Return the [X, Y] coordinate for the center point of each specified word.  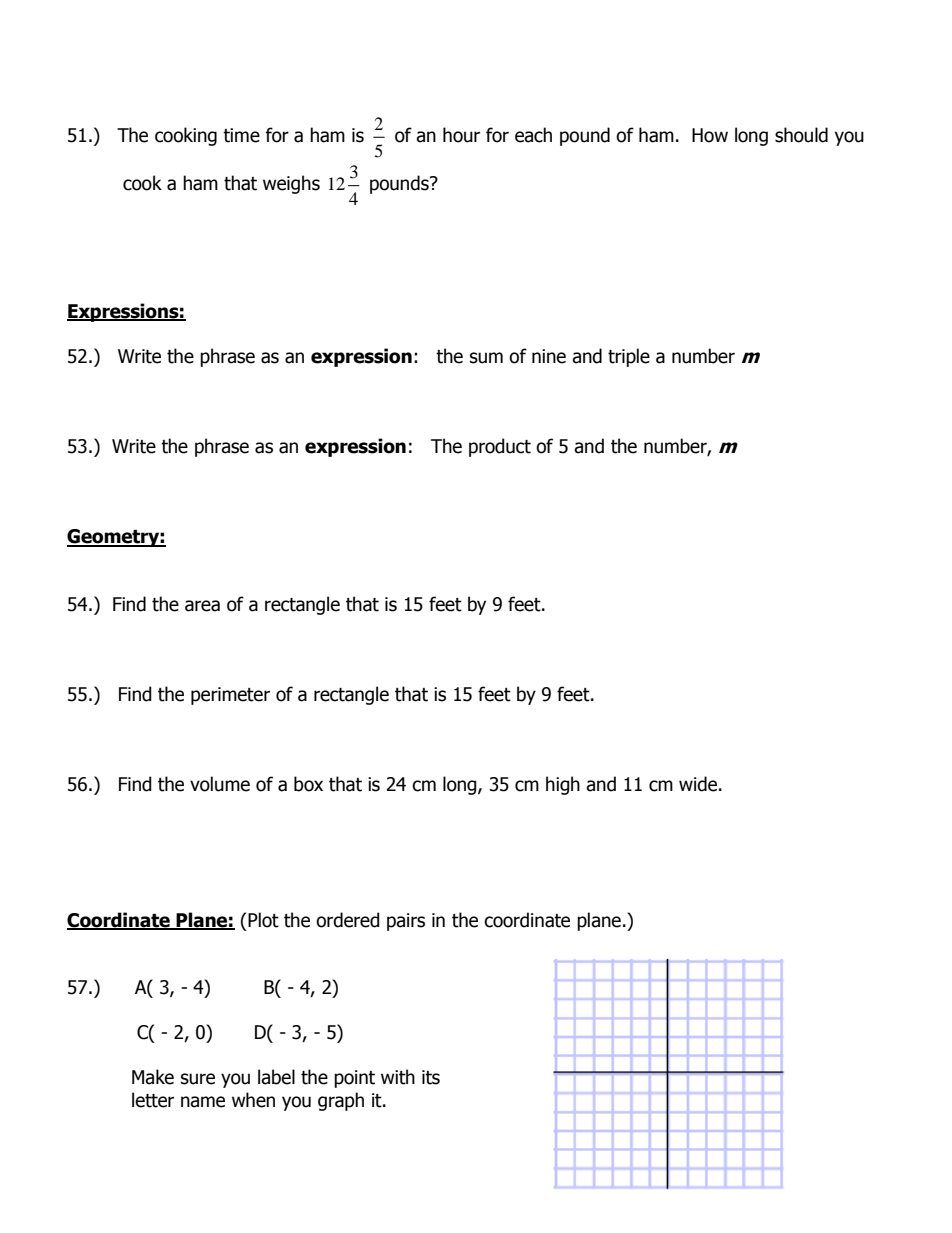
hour [461, 135]
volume [220, 784]
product [500, 447]
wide [698, 784]
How [710, 135]
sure [198, 1079]
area [202, 606]
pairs [406, 922]
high [563, 785]
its [431, 1077]
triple [629, 357]
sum [486, 358]
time [241, 135]
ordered [348, 920]
